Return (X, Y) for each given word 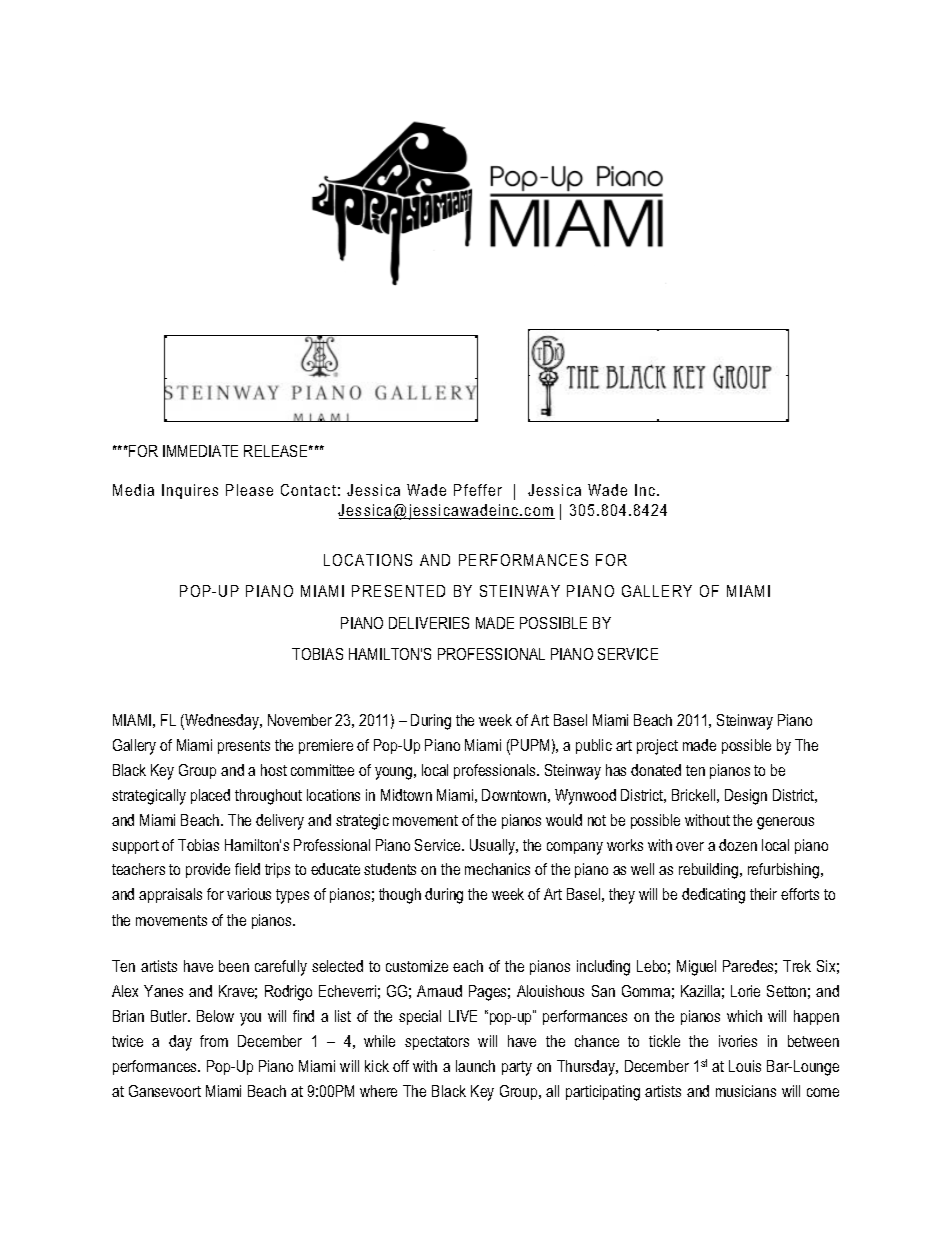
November (300, 720)
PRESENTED (398, 591)
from (214, 1041)
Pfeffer (478, 490)
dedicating (713, 896)
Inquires (190, 491)
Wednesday (222, 722)
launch (475, 1066)
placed (210, 796)
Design (746, 797)
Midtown (406, 795)
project (657, 747)
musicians (746, 1091)
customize (417, 966)
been (234, 966)
